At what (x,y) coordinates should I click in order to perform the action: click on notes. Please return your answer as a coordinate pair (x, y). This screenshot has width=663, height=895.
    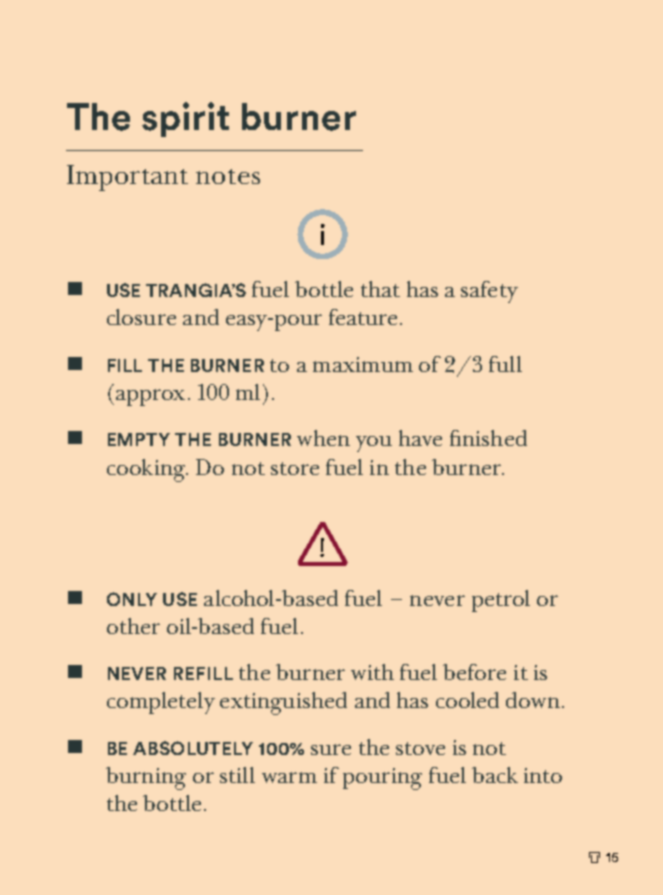
    Looking at the image, I should click on (228, 176).
